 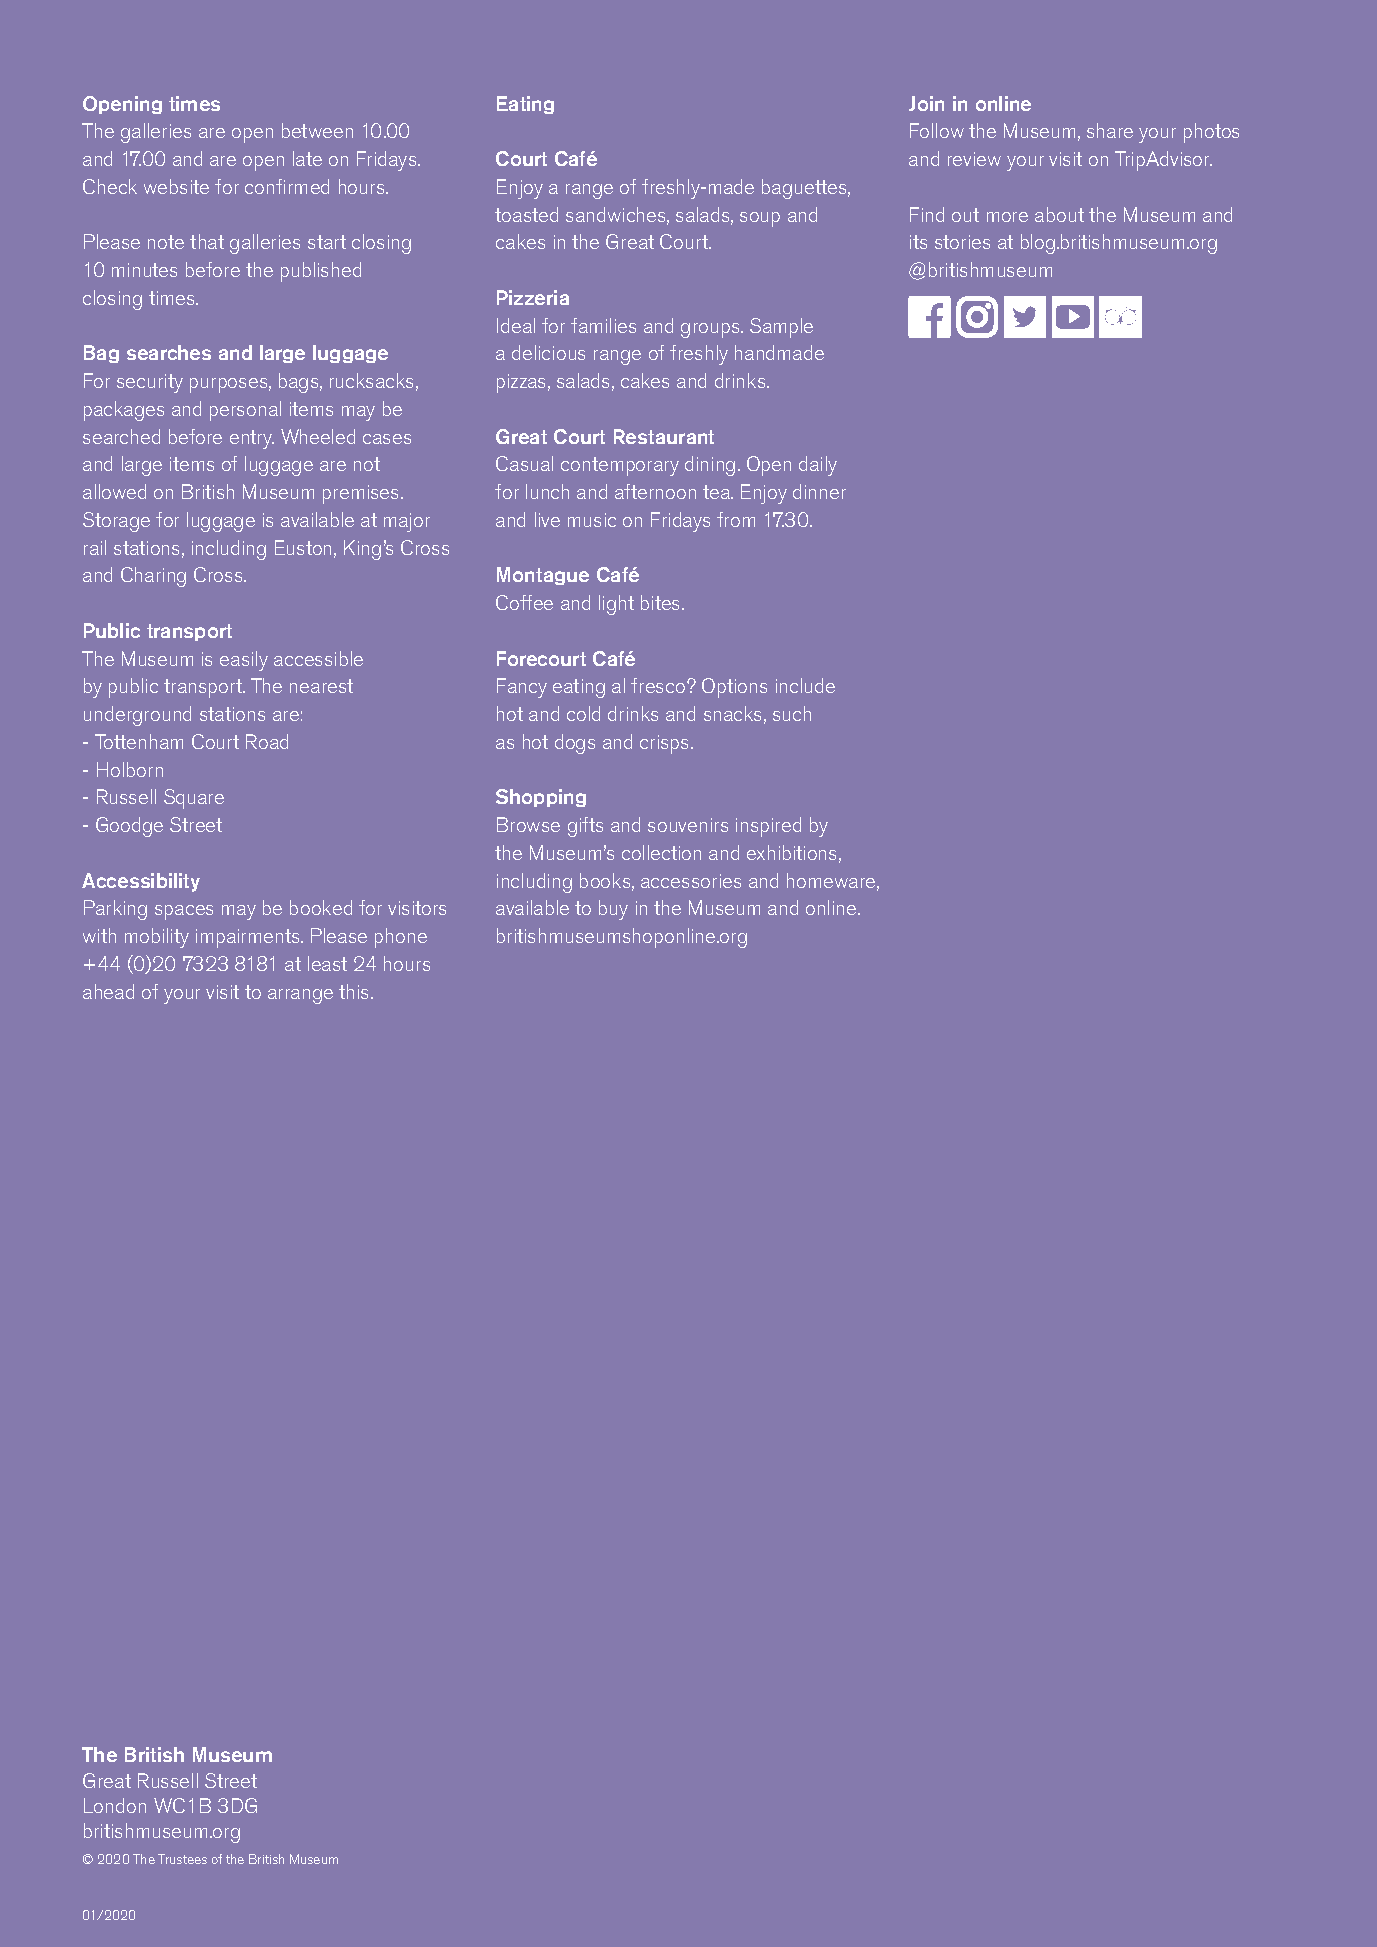 I want to click on soup, so click(x=760, y=219).
